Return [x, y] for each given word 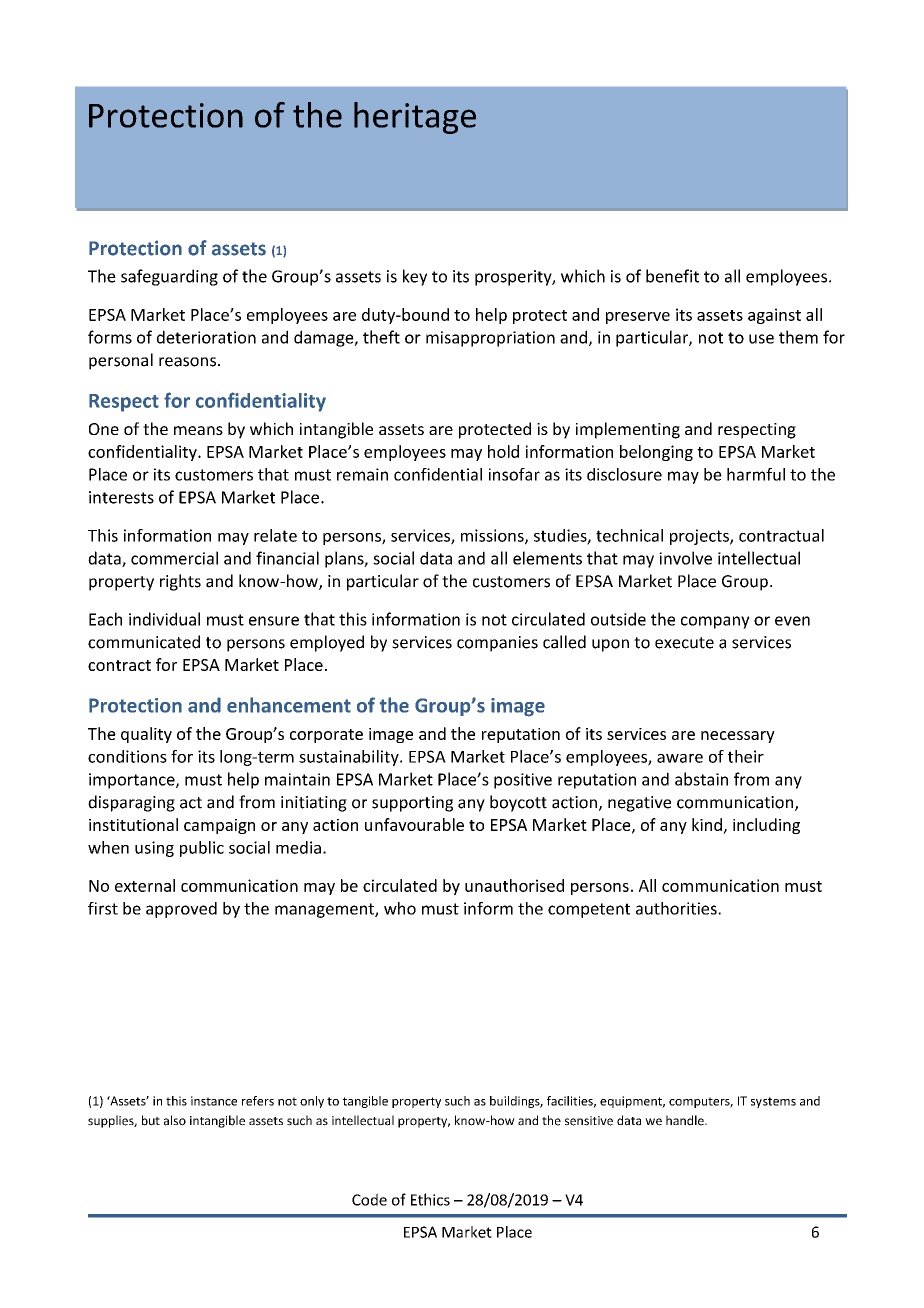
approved [181, 910]
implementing [628, 430]
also [175, 1120]
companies [497, 644]
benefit [672, 276]
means [198, 430]
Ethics [430, 1199]
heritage [415, 118]
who [400, 908]
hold [503, 451]
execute [684, 643]
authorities [677, 908]
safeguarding [169, 277]
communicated [144, 642]
